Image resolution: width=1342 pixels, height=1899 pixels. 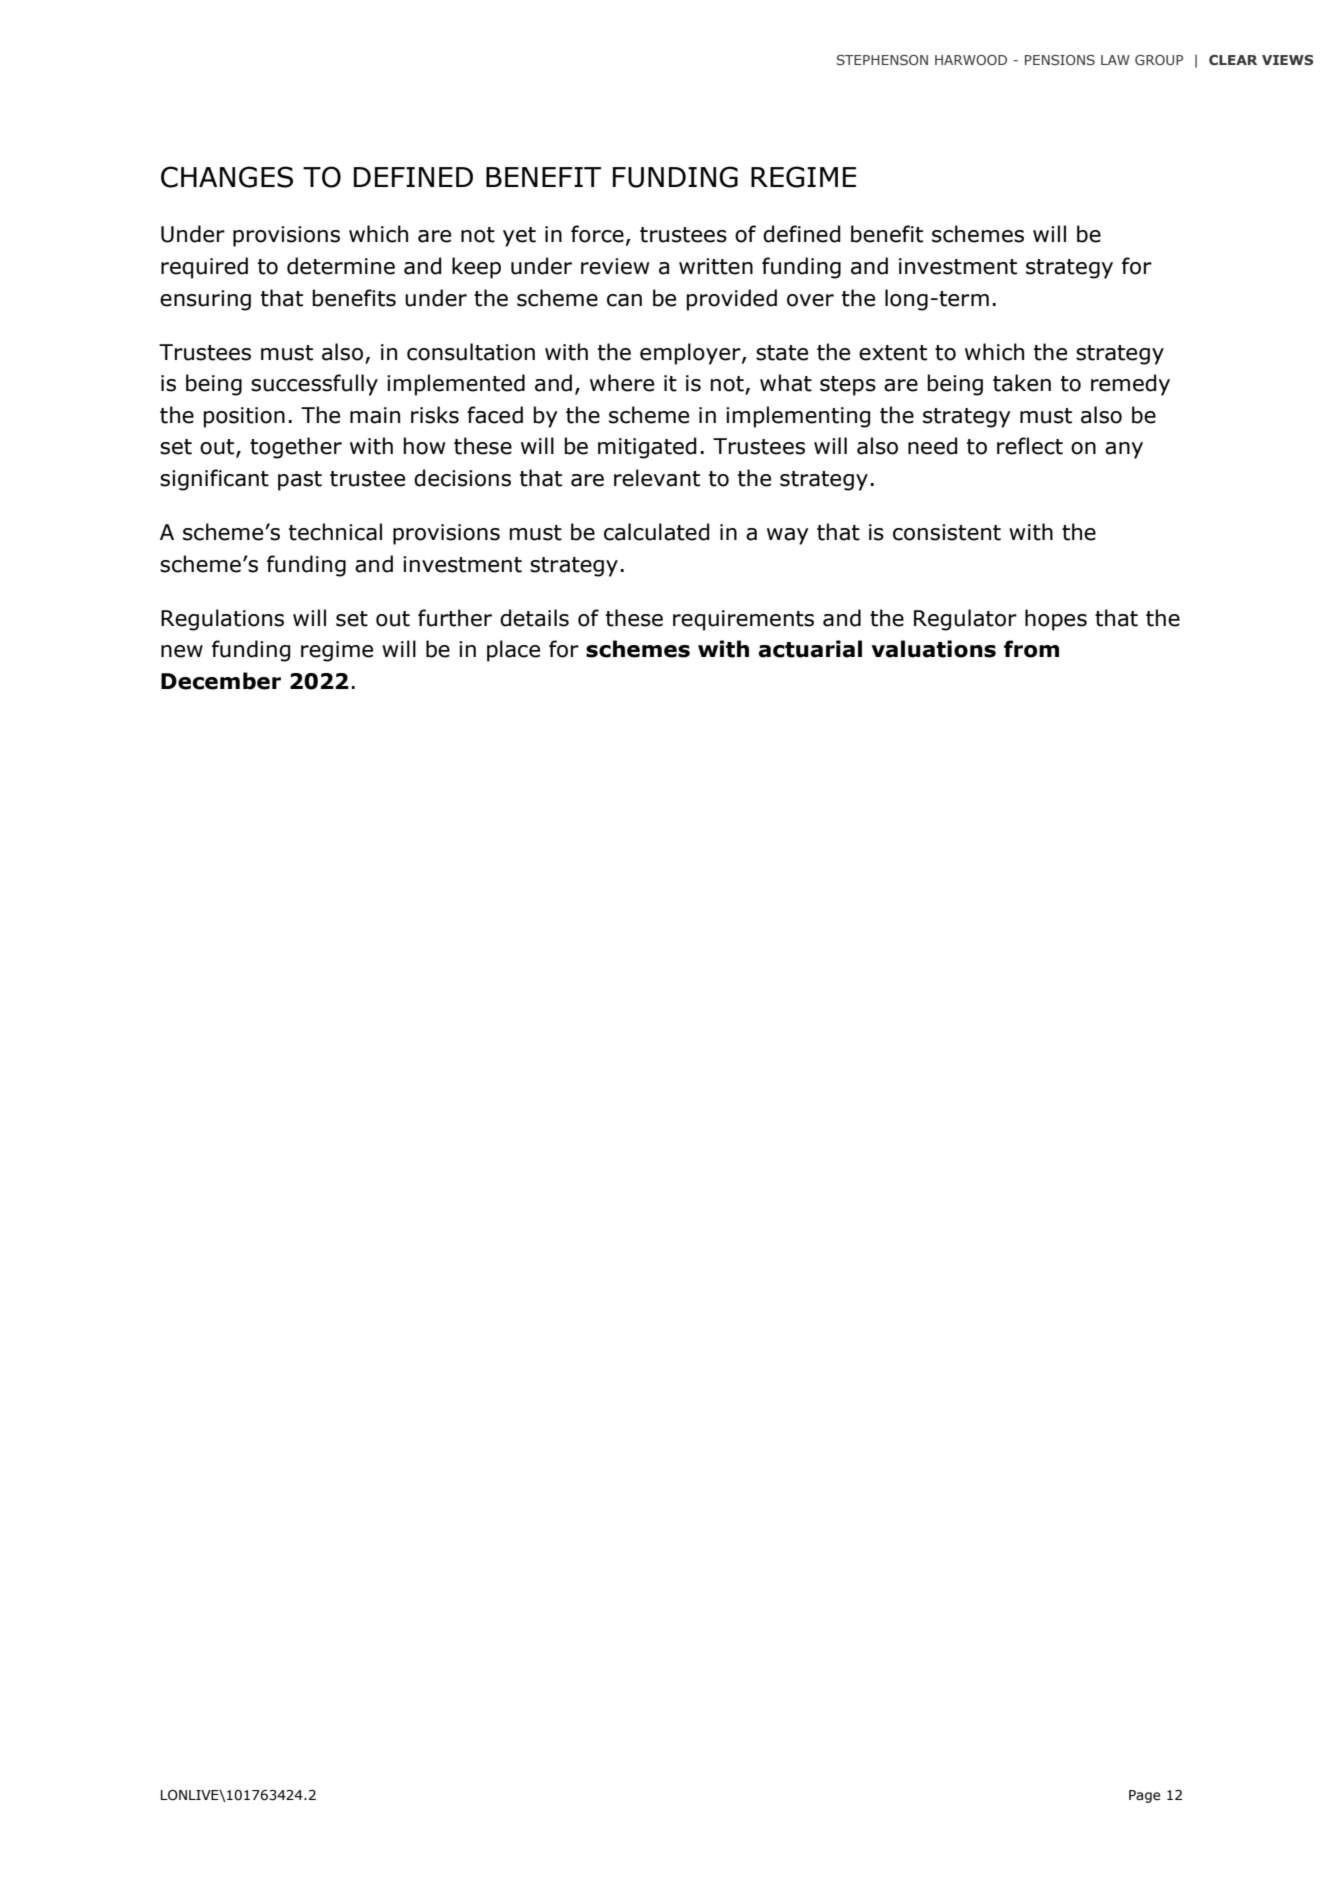 What do you see at coordinates (882, 60) in the screenshot?
I see `STEPHENSON` at bounding box center [882, 60].
